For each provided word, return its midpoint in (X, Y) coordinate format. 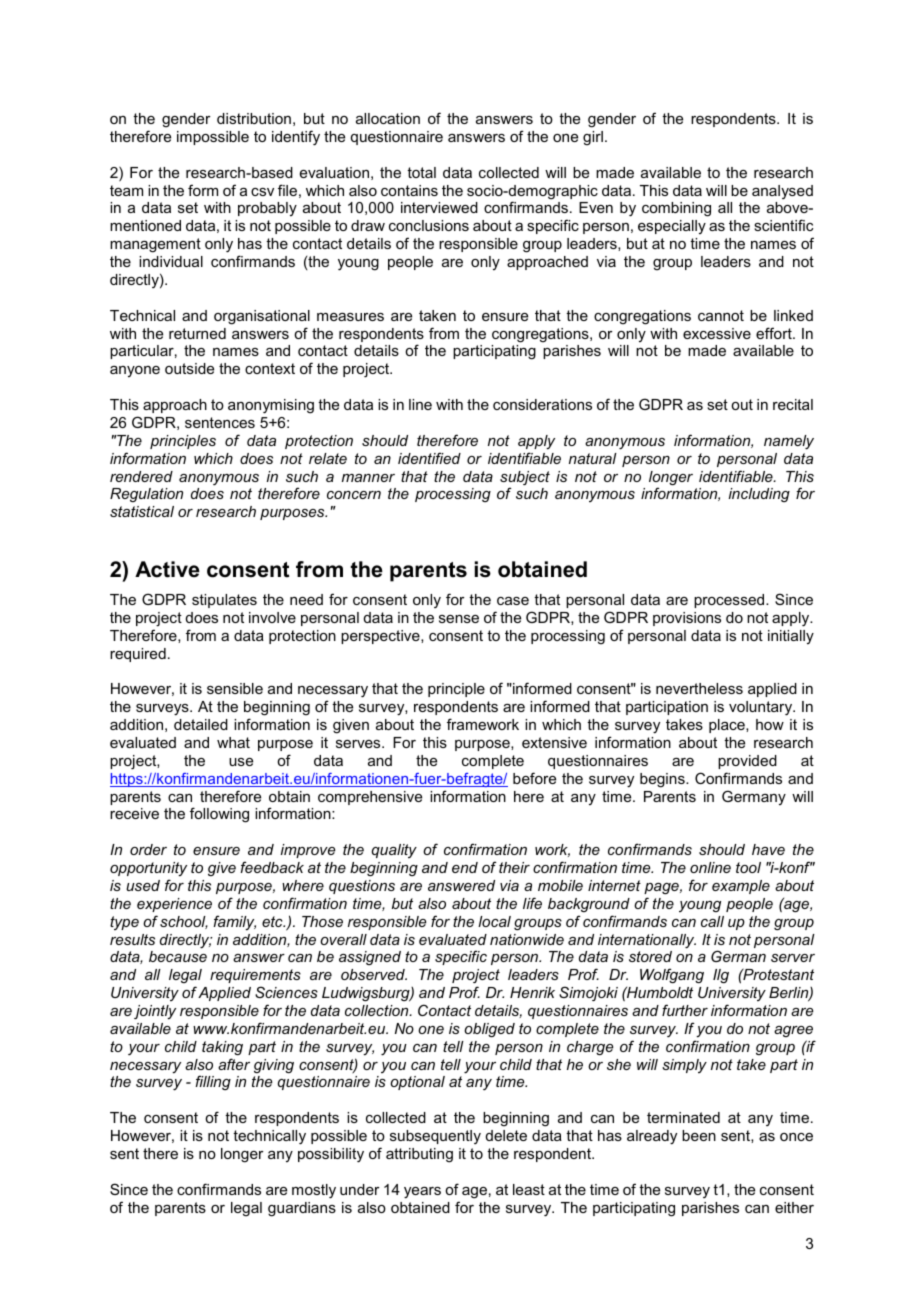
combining (676, 209)
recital (793, 404)
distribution (254, 118)
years (422, 1193)
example (741, 887)
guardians (302, 1209)
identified (429, 458)
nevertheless (699, 688)
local (494, 921)
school (184, 922)
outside (189, 368)
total (421, 172)
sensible (235, 688)
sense (459, 619)
